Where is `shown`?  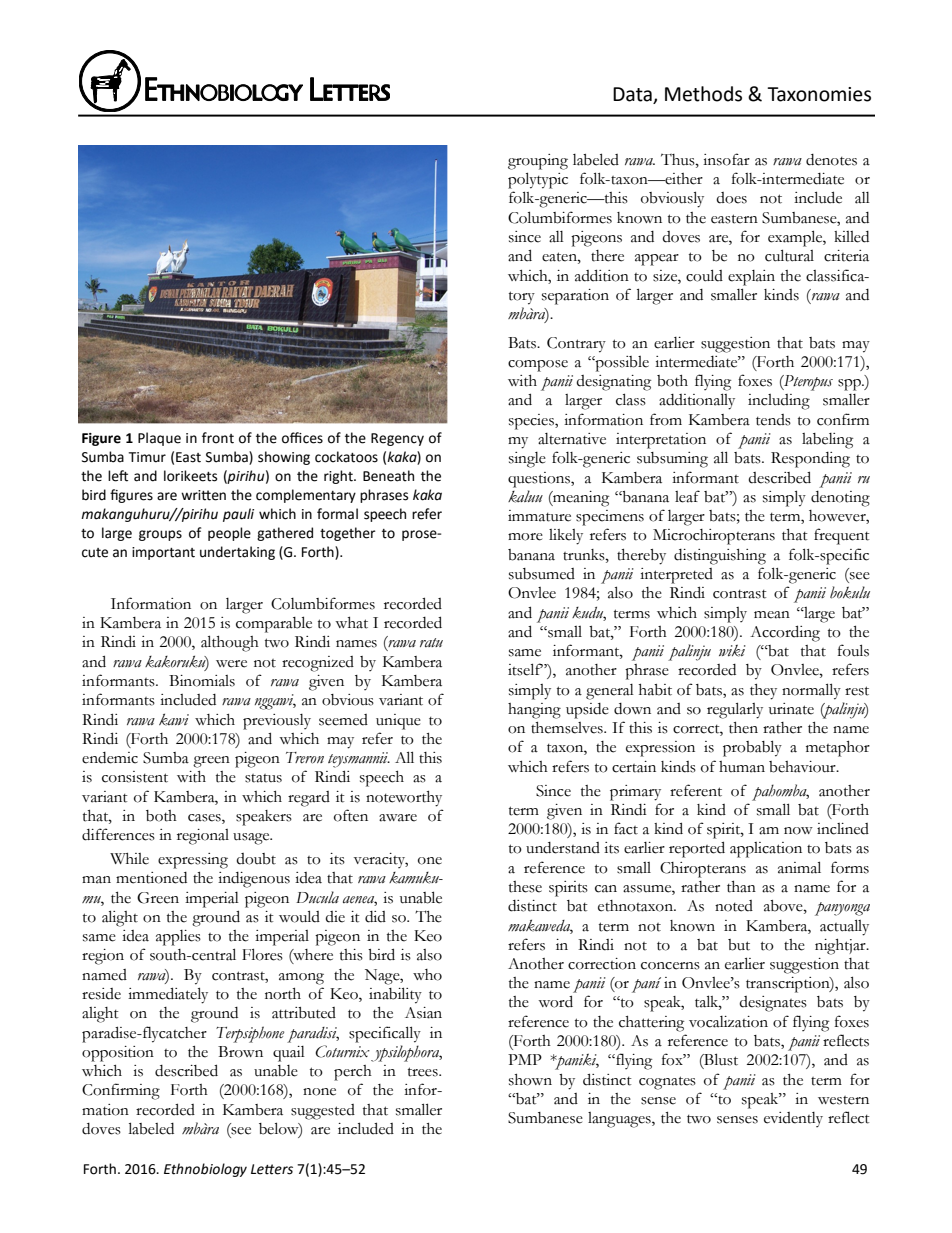 shown is located at coordinates (530, 1080).
